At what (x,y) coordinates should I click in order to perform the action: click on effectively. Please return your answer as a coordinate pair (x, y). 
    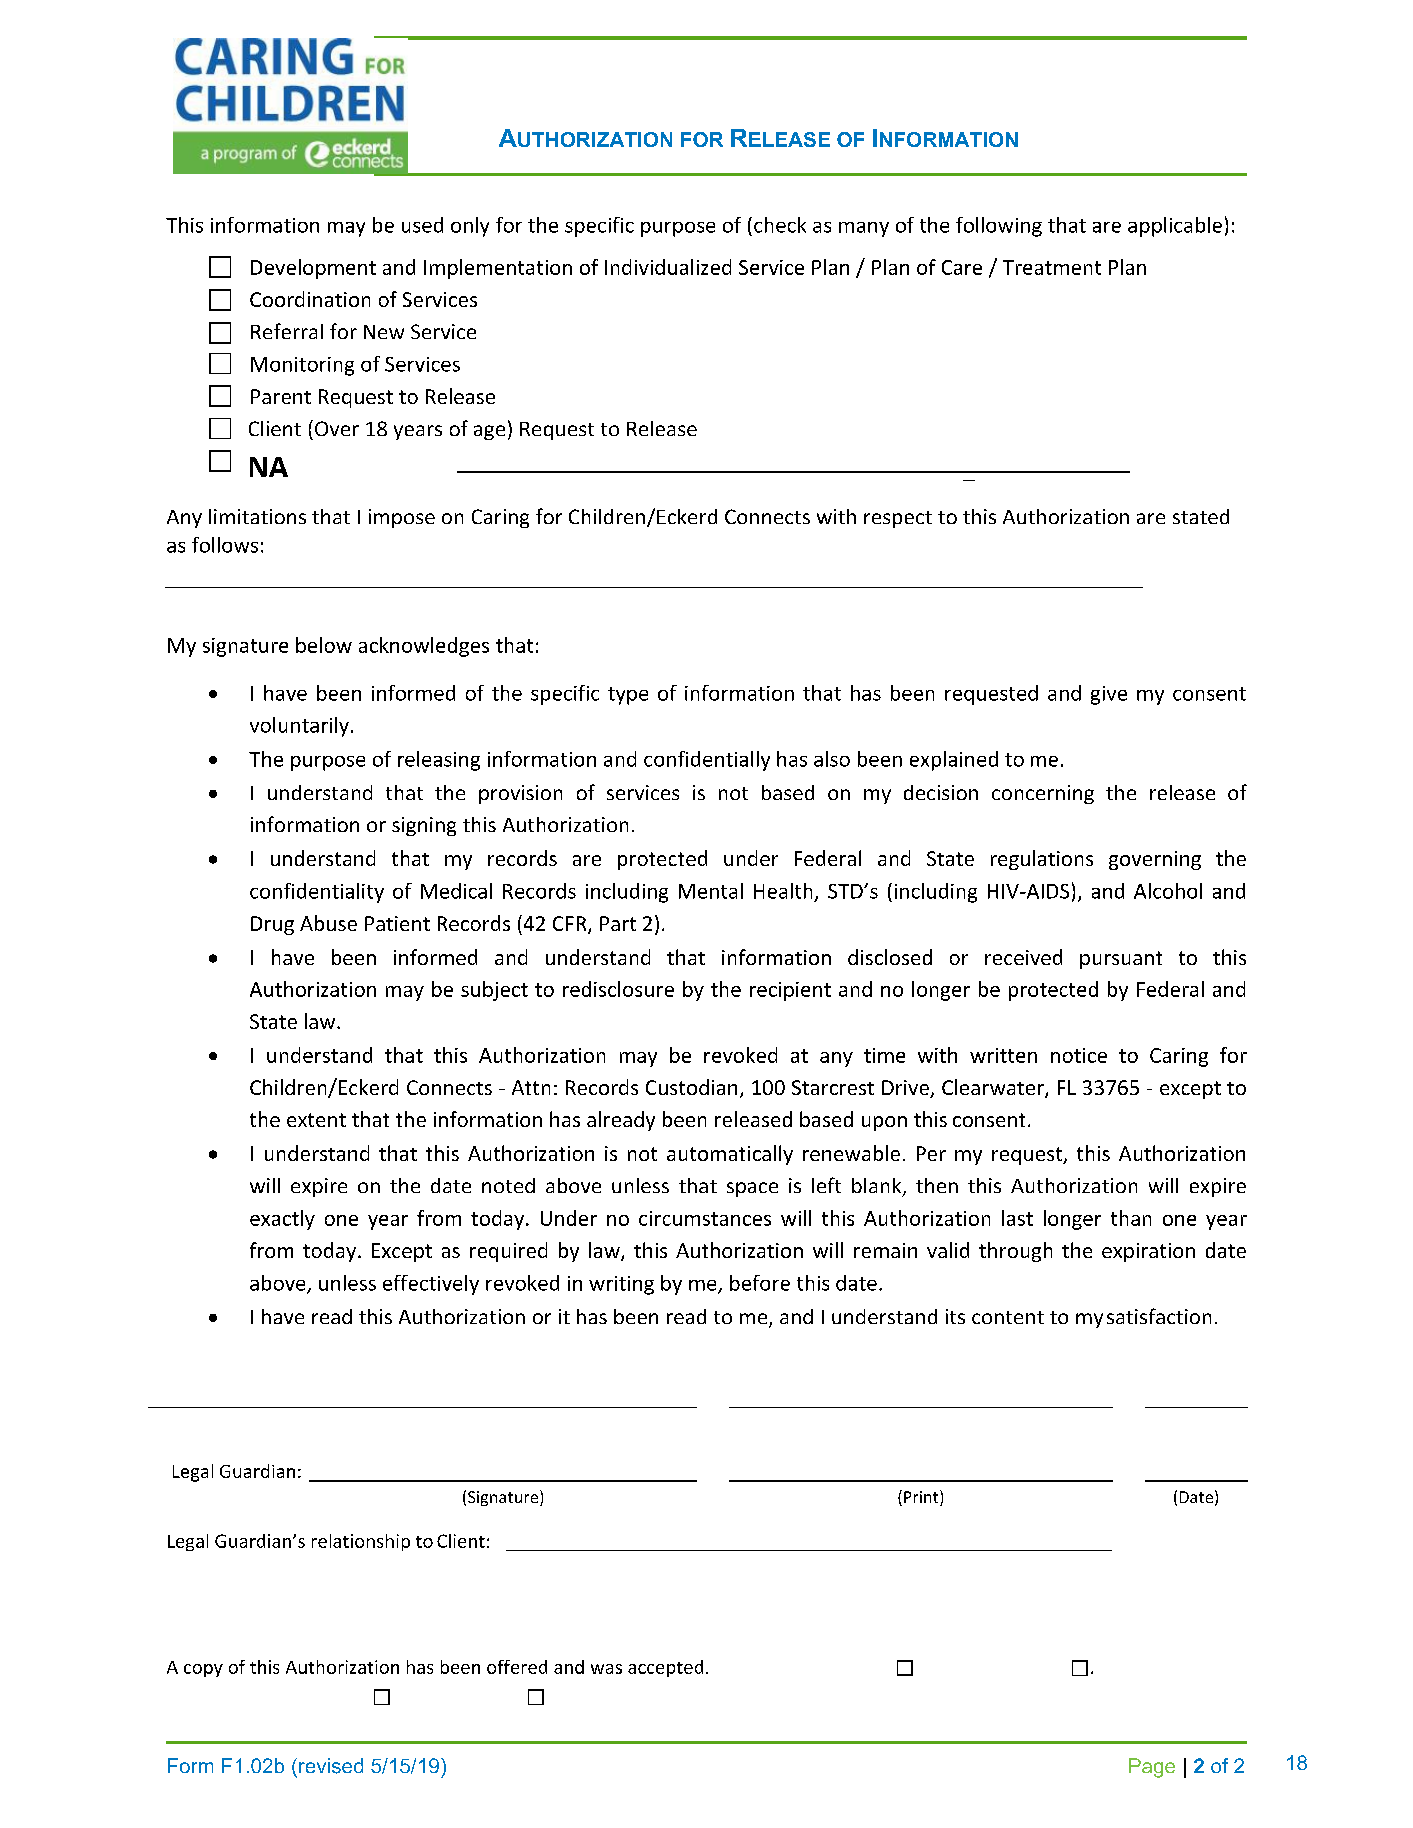
    Looking at the image, I should click on (431, 1285).
